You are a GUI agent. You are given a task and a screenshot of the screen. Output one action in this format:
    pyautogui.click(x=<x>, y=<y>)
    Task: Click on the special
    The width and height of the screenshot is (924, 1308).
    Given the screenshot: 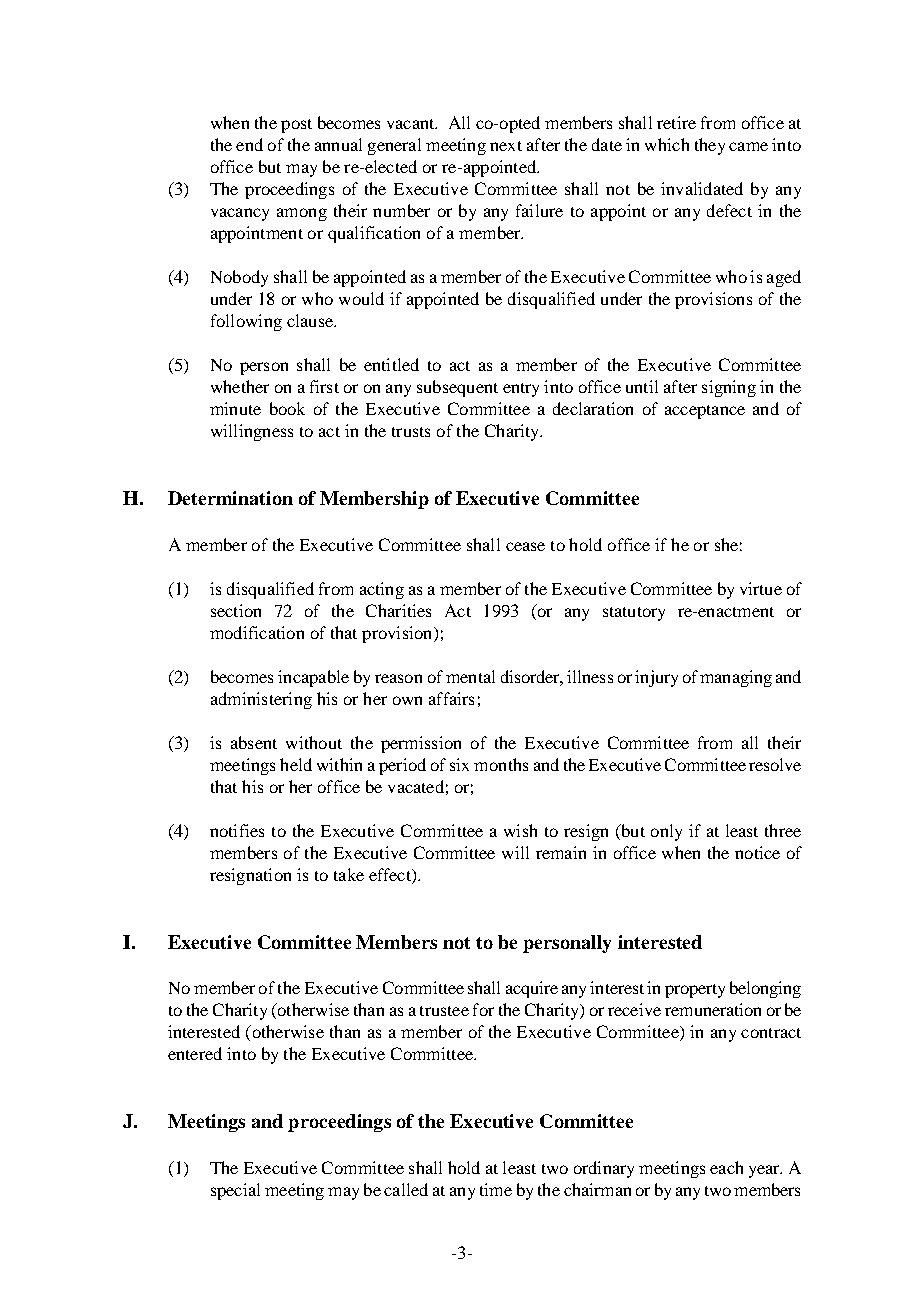 What is the action you would take?
    pyautogui.click(x=235, y=1191)
